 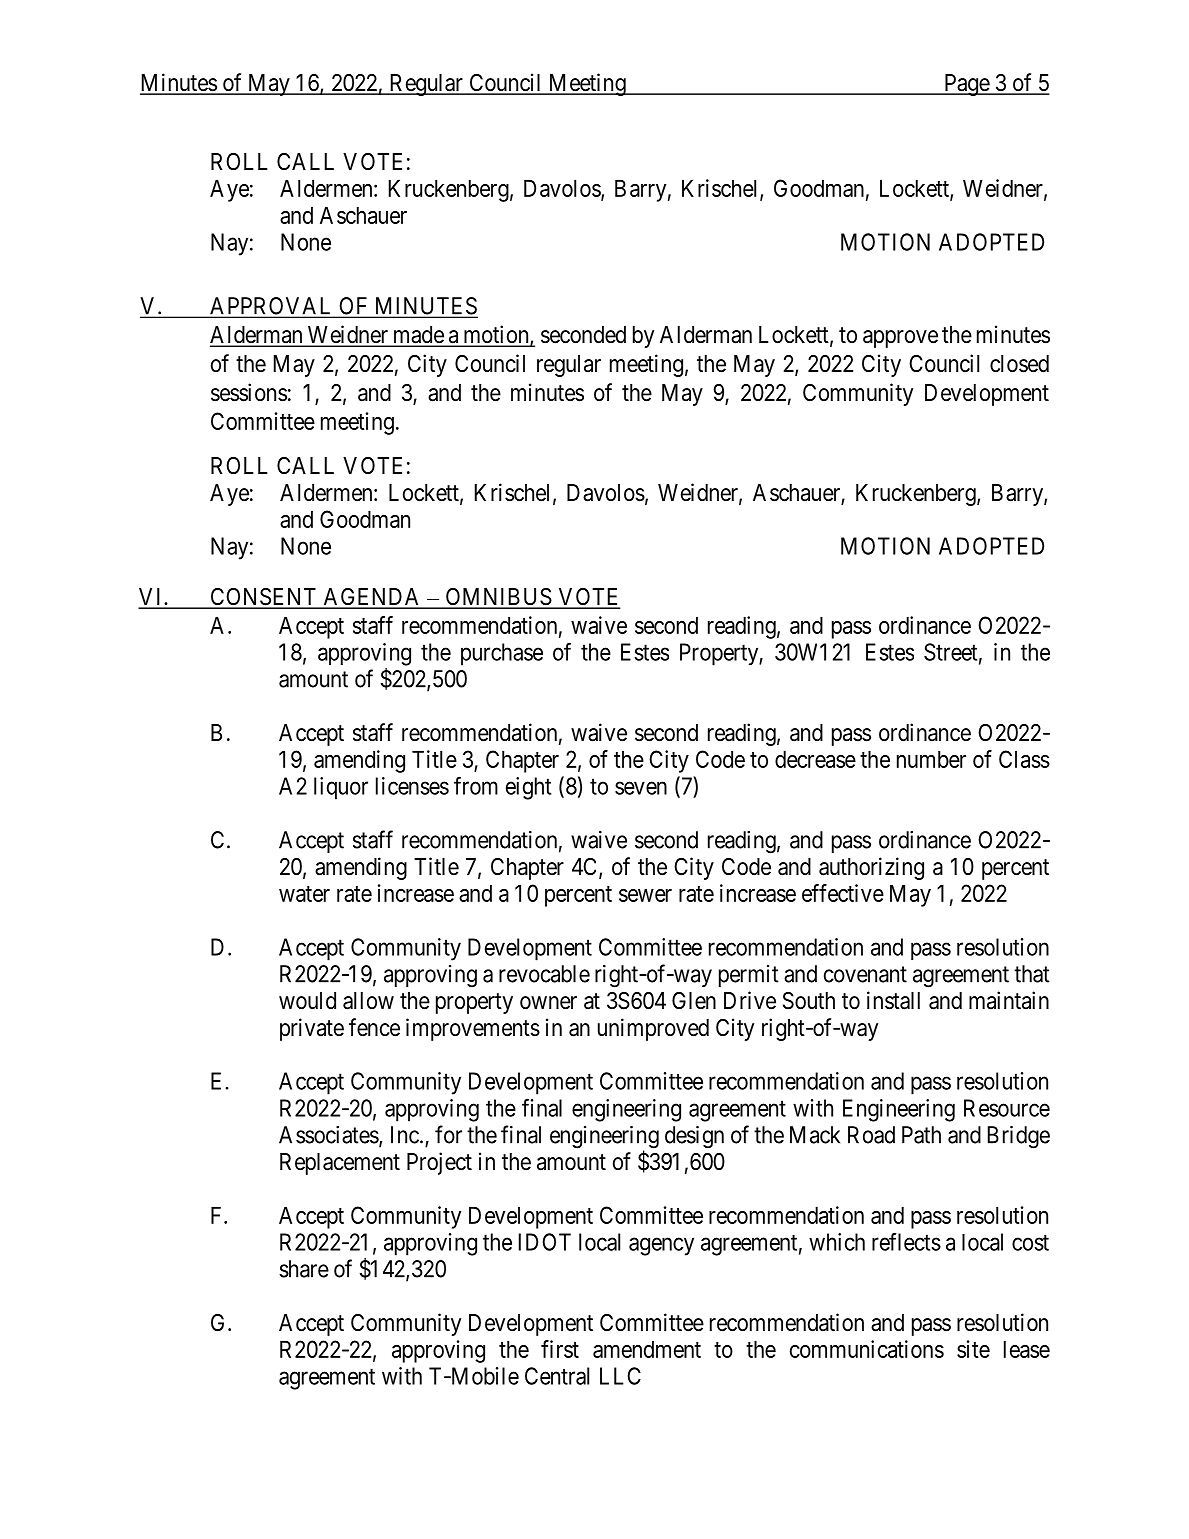 What do you see at coordinates (1019, 364) in the document?
I see `closed` at bounding box center [1019, 364].
